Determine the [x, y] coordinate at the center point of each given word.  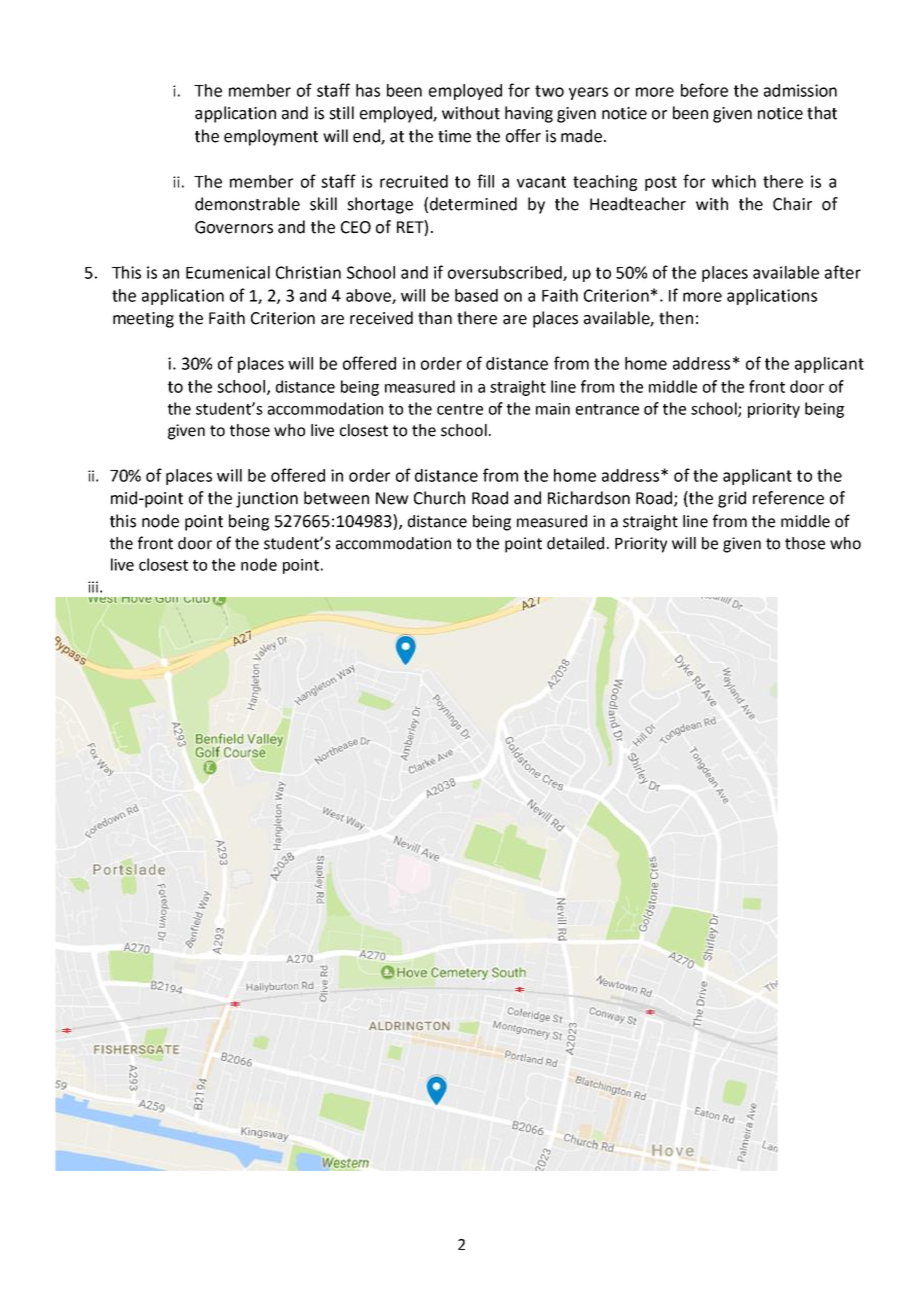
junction [267, 500]
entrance [607, 409]
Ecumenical [228, 272]
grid [732, 499]
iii [93, 587]
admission [800, 90]
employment [271, 137]
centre [460, 409]
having [529, 114]
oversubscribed [506, 273]
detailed [575, 543]
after [843, 272]
